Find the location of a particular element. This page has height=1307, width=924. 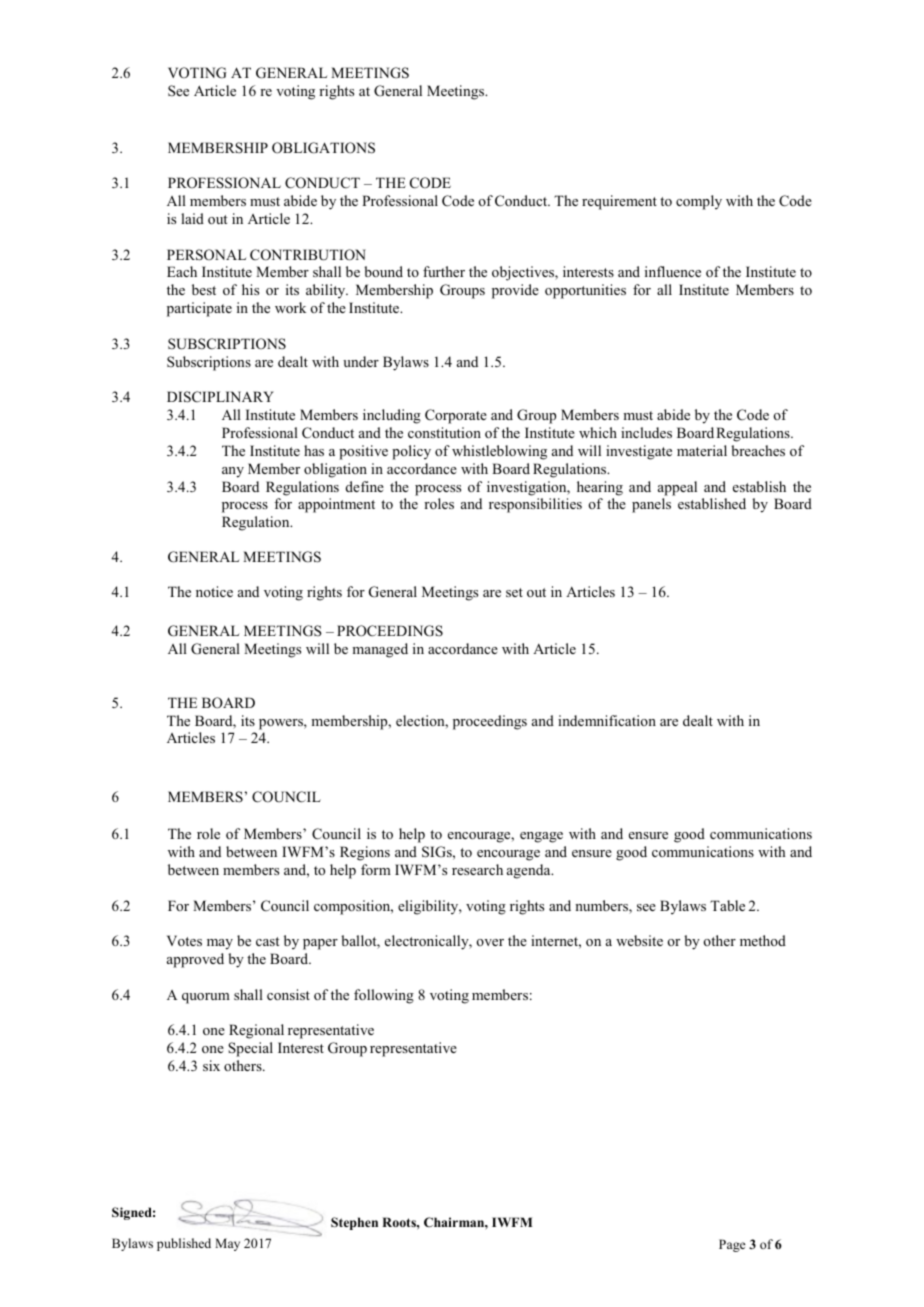

published is located at coordinates (184, 1244).
